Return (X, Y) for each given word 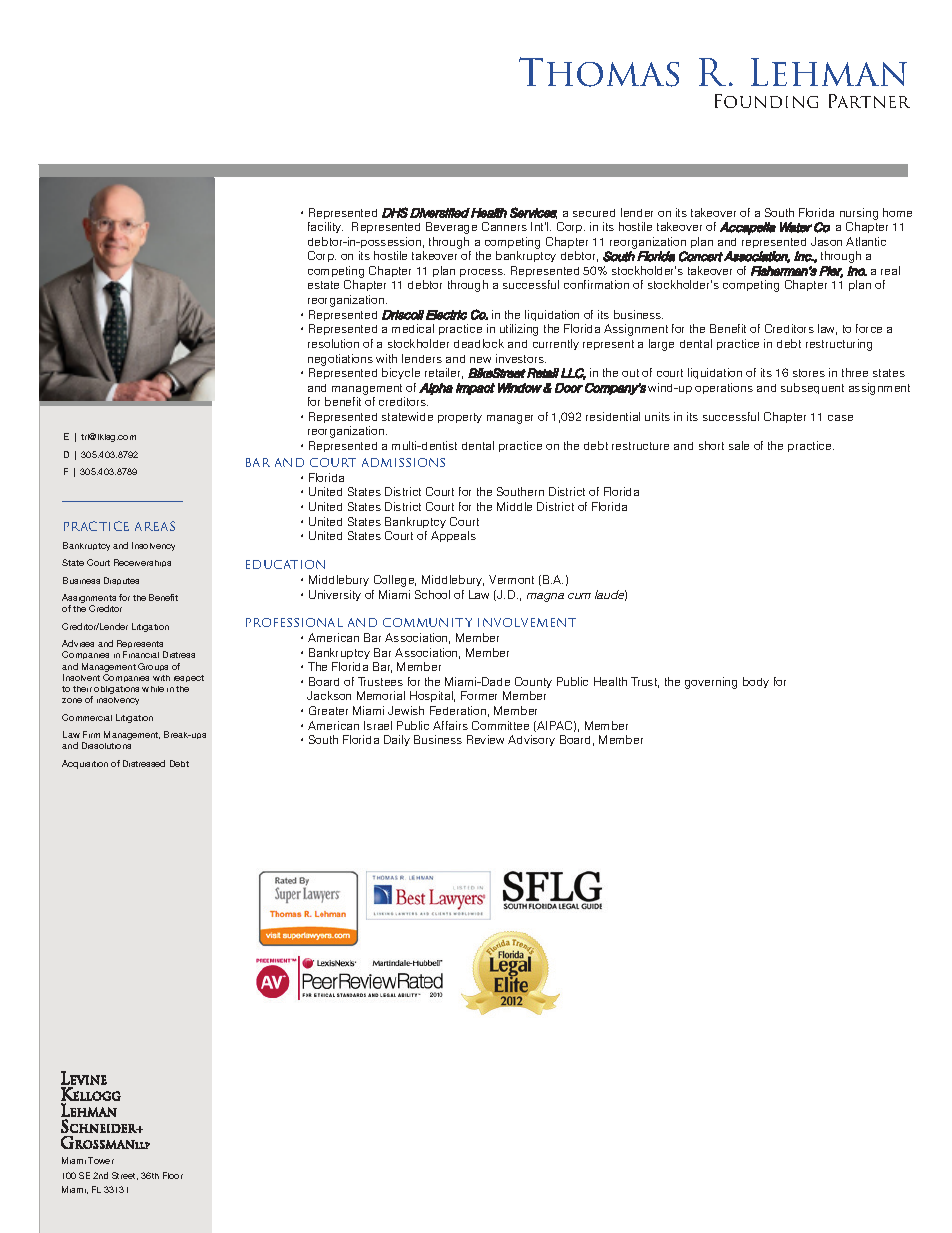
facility (325, 227)
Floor (173, 1175)
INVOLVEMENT (527, 622)
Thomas (599, 72)
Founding (766, 101)
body (756, 682)
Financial (141, 654)
